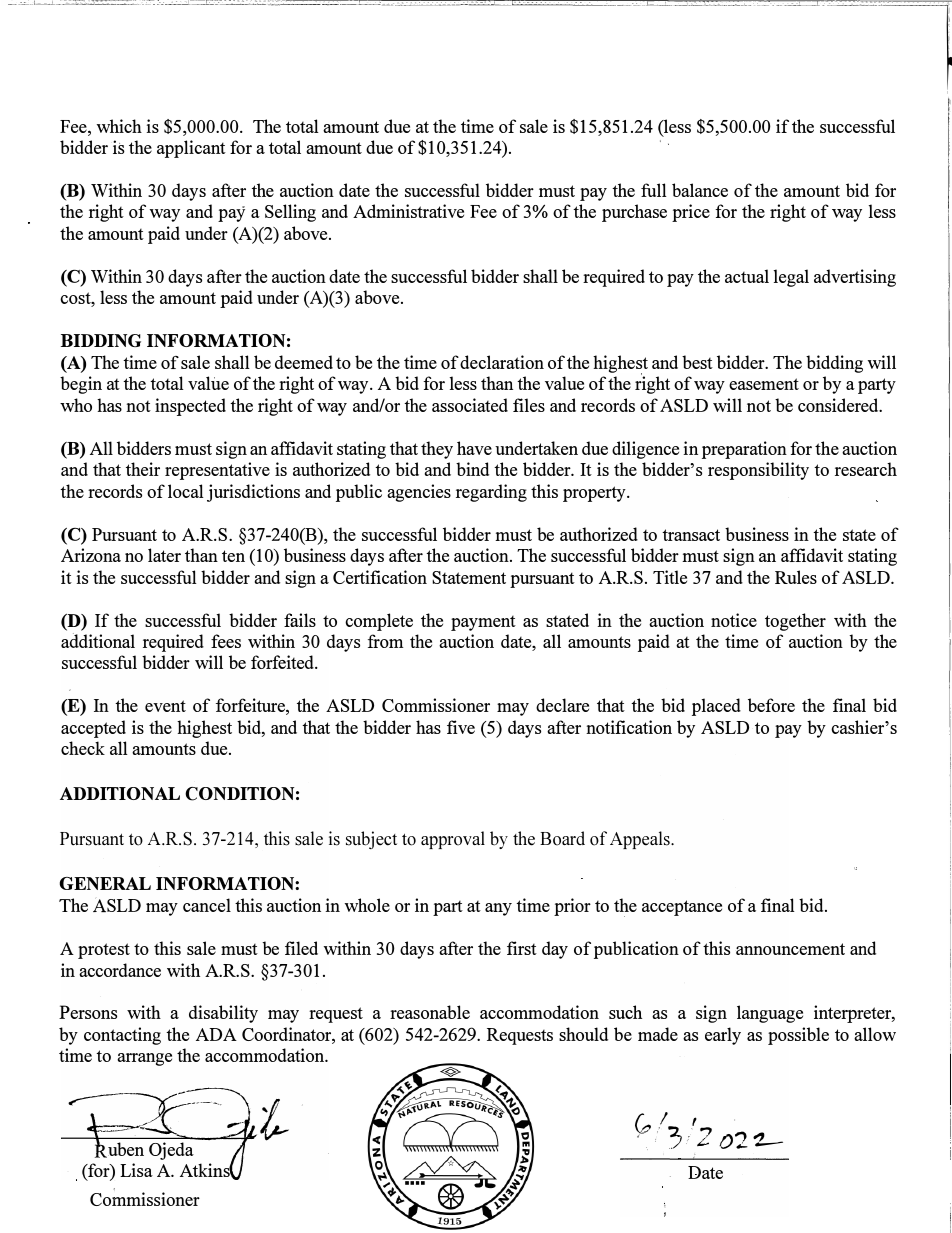 The width and height of the screenshot is (952, 1233). I want to click on should, so click(583, 1034).
